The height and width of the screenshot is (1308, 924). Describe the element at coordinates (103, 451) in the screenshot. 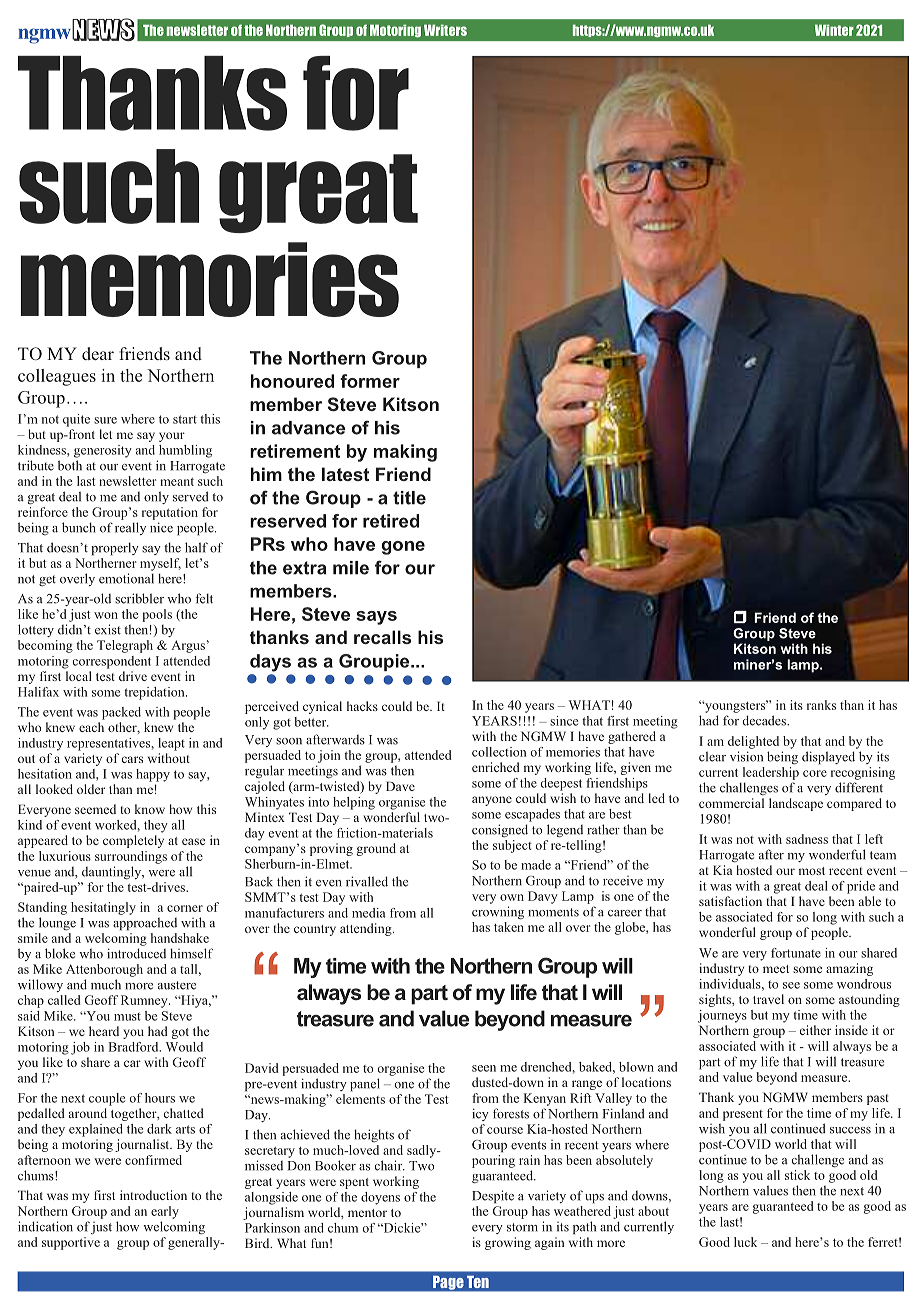

I see `generosity` at that location.
